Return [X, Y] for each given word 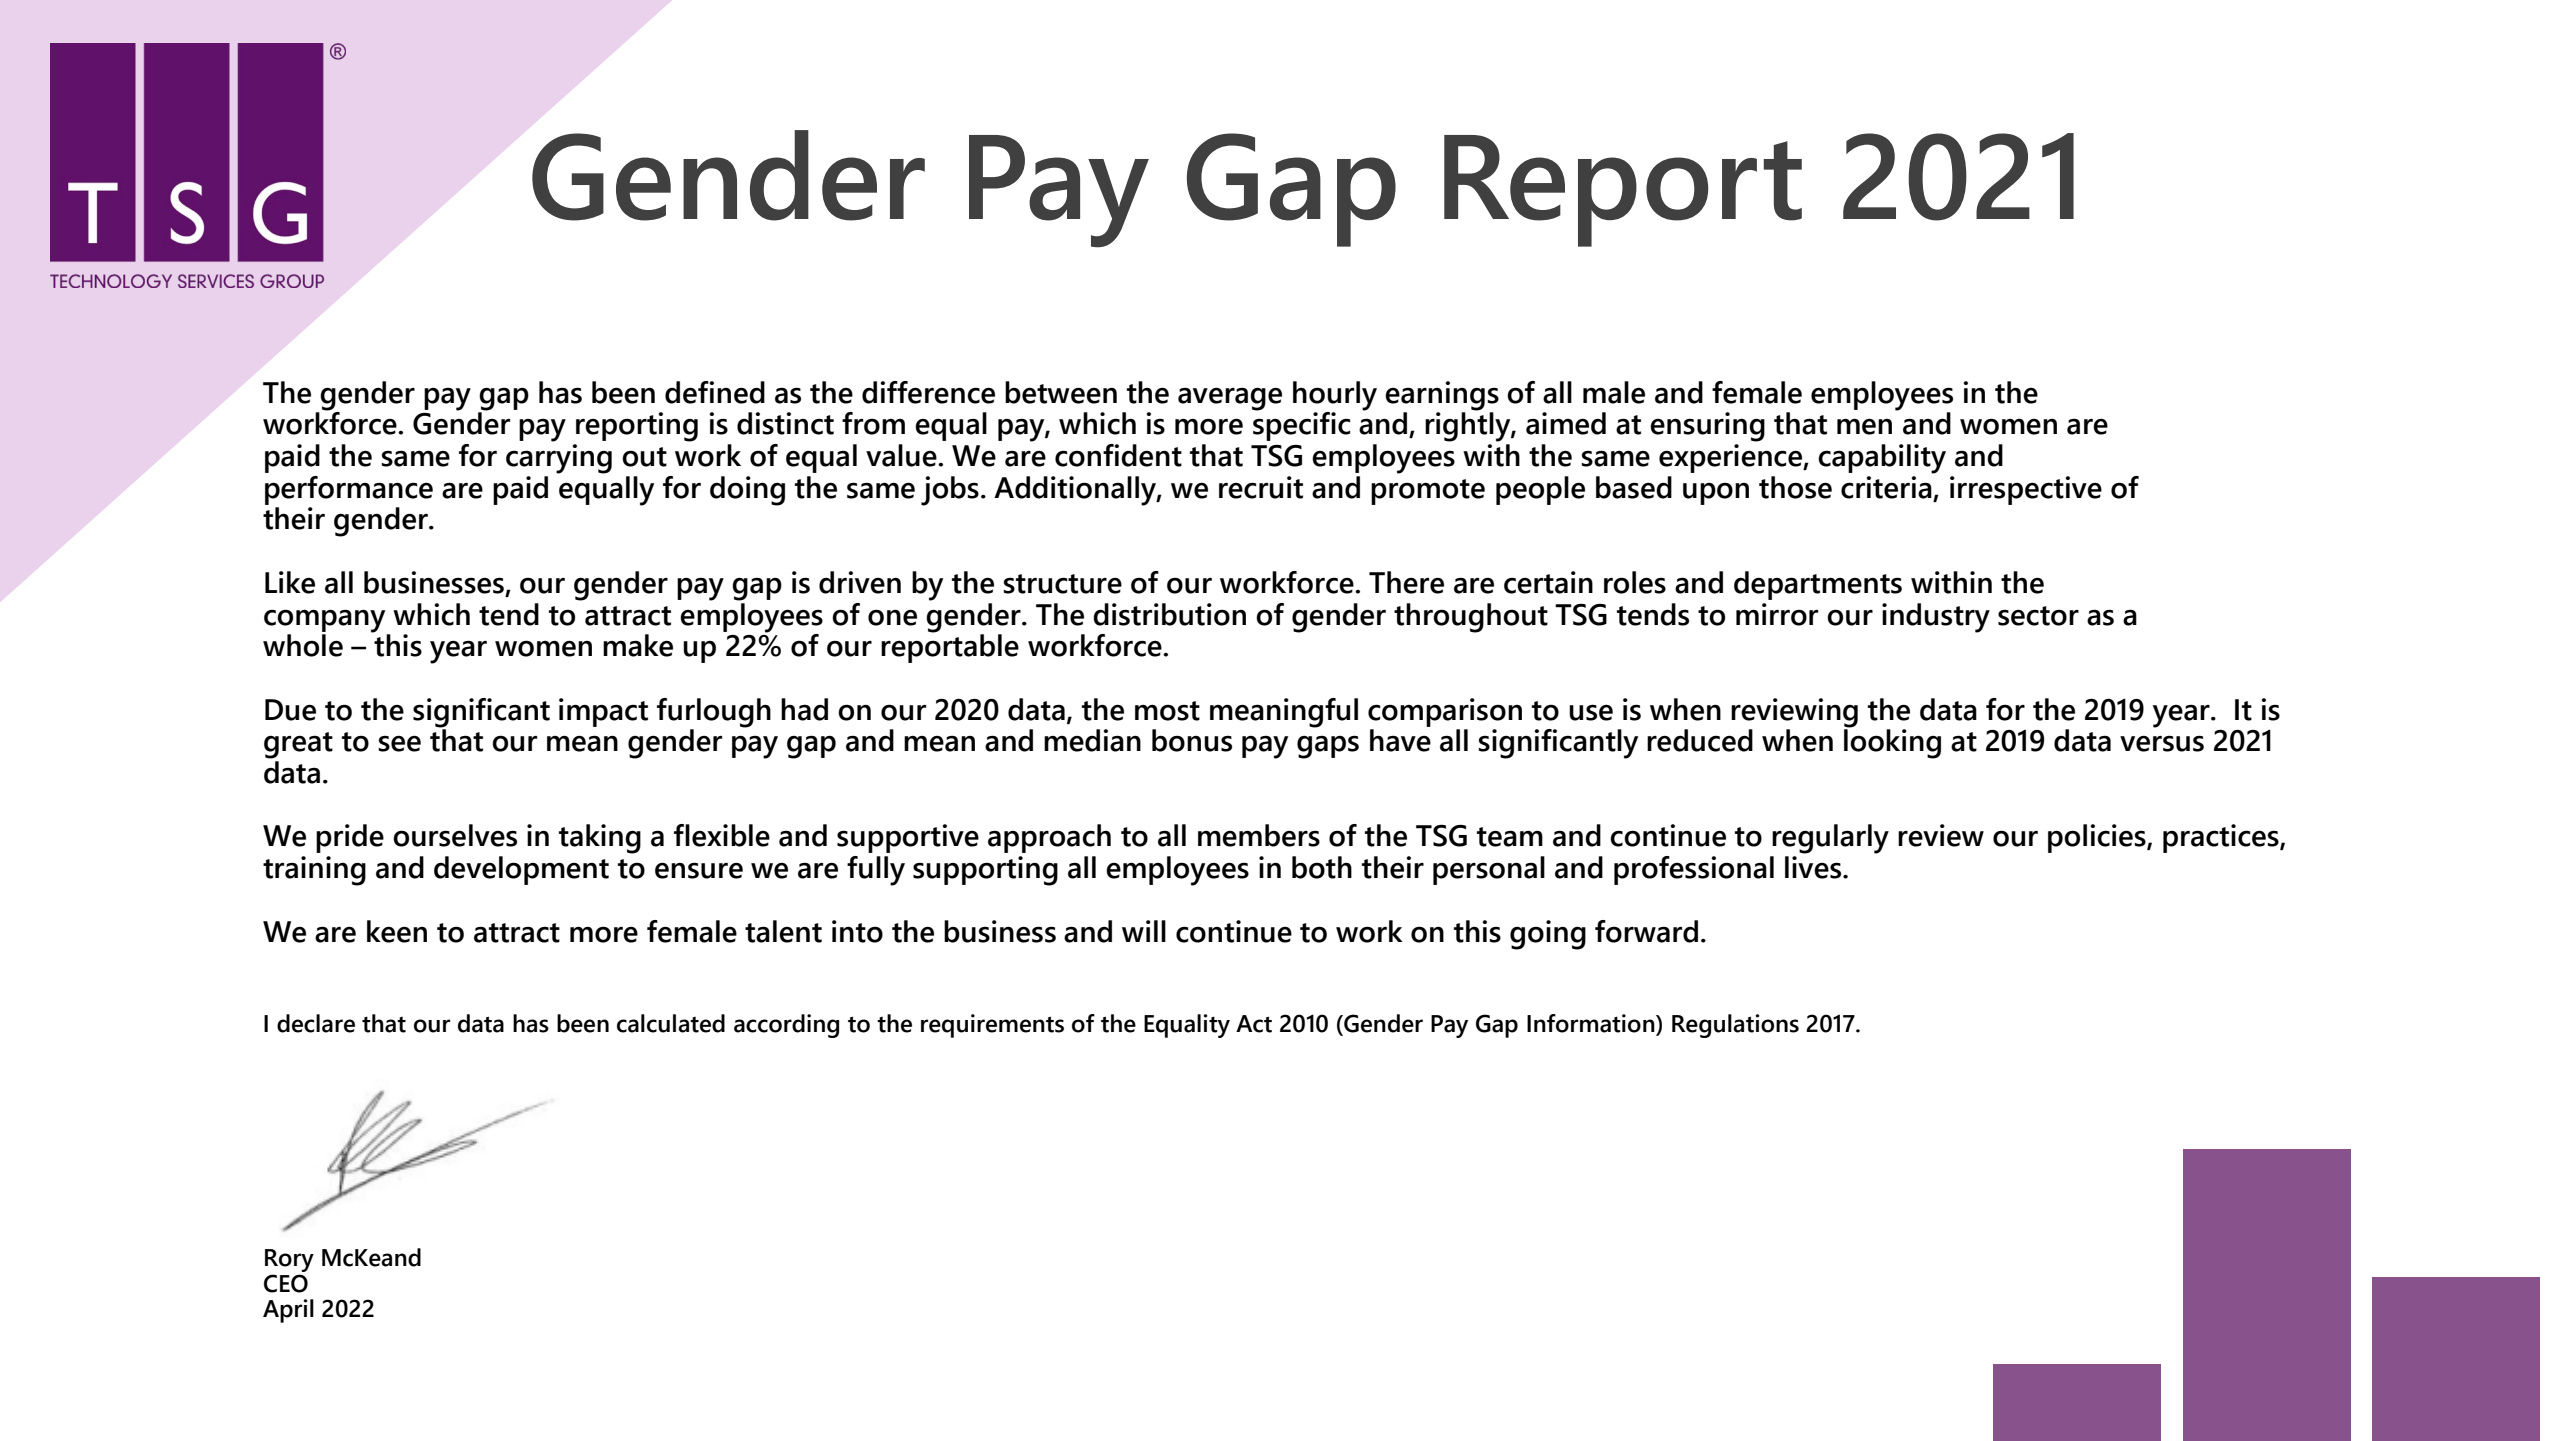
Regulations [1735, 1026]
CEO [286, 1283]
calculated [671, 1023]
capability [1882, 459]
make [638, 645]
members [1259, 835]
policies [2098, 838]
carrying [559, 459]
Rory [289, 1260]
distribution [1169, 614]
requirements [992, 1026]
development [521, 870]
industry [1936, 618]
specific [1302, 425]
